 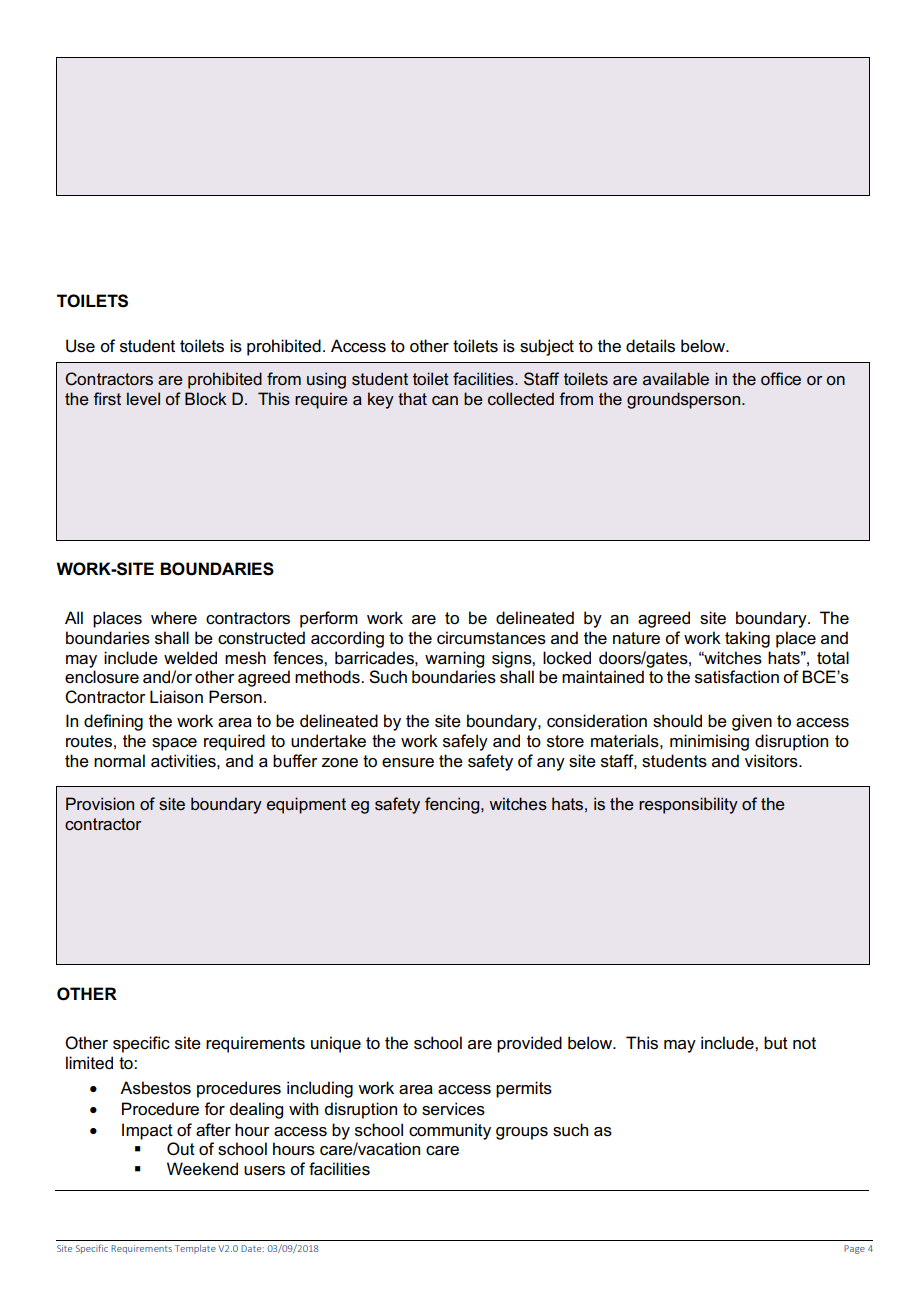 I want to click on visitors, so click(x=772, y=761).
